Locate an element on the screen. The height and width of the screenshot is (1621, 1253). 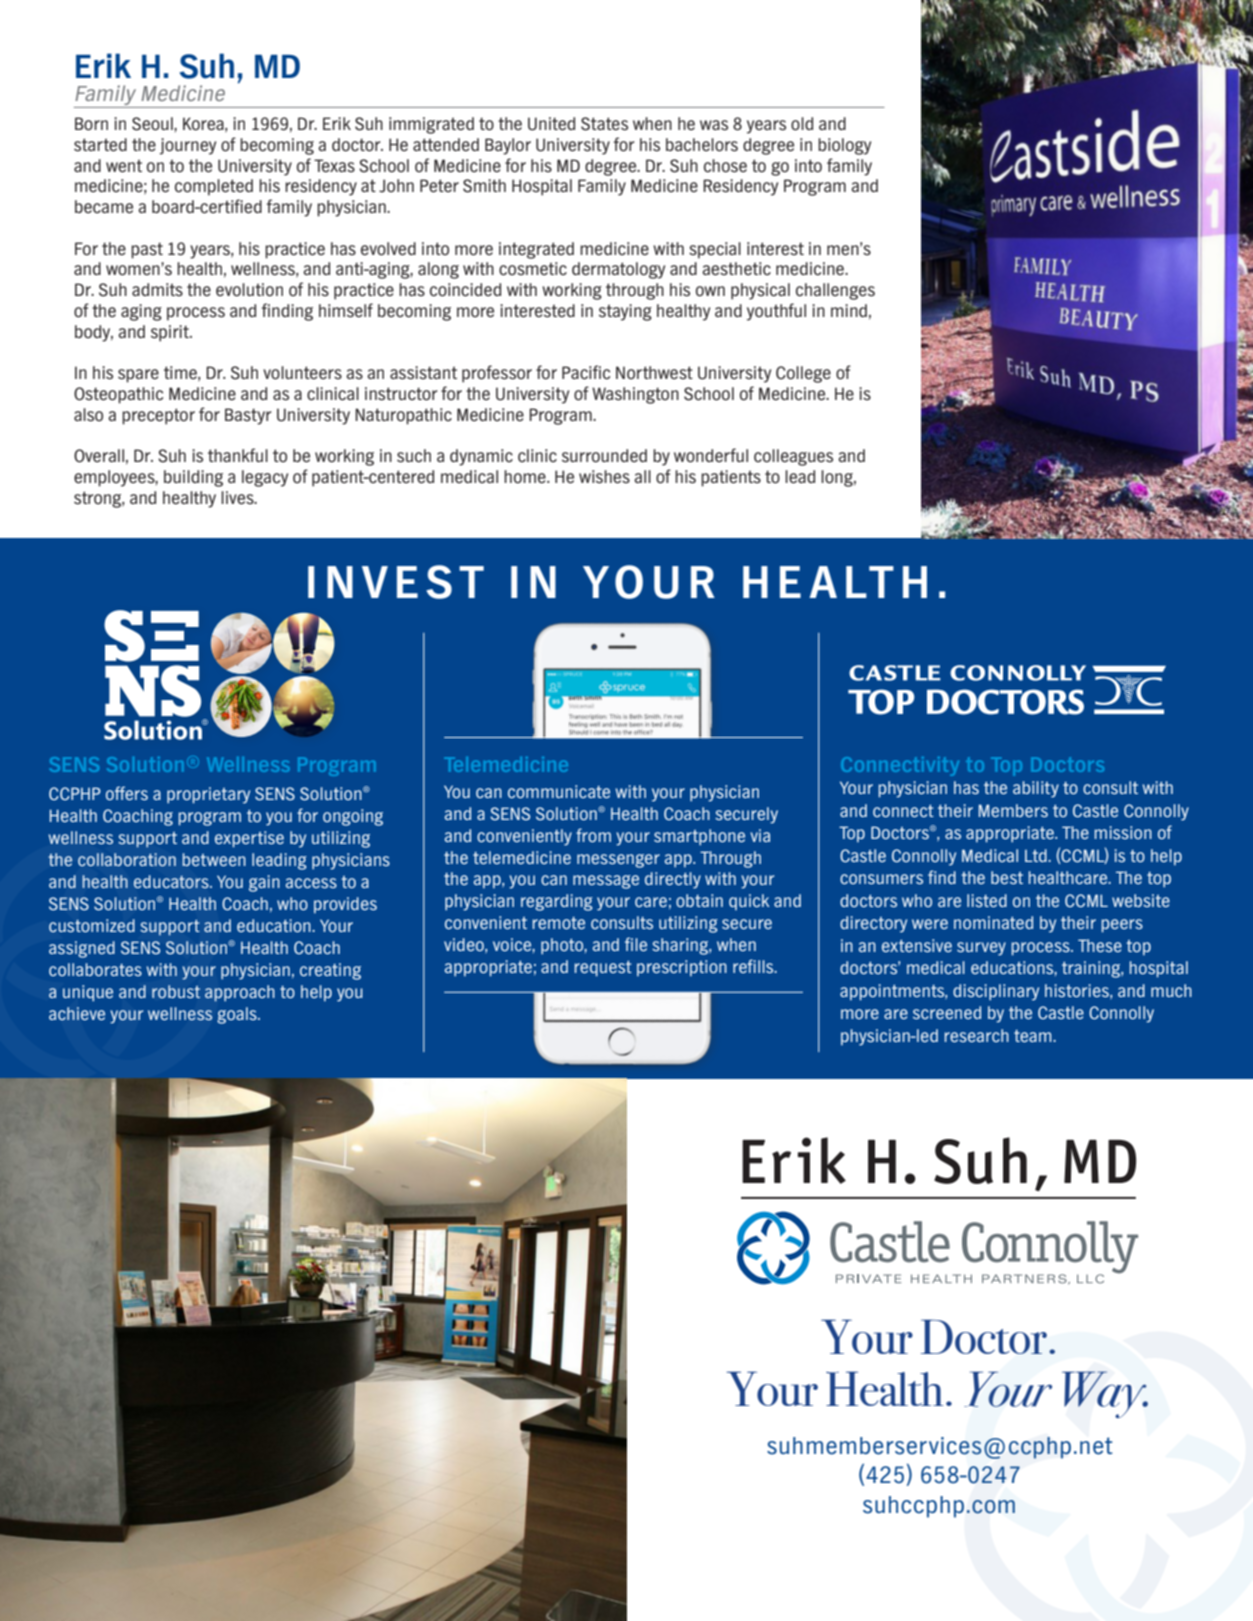
request is located at coordinates (603, 968).
